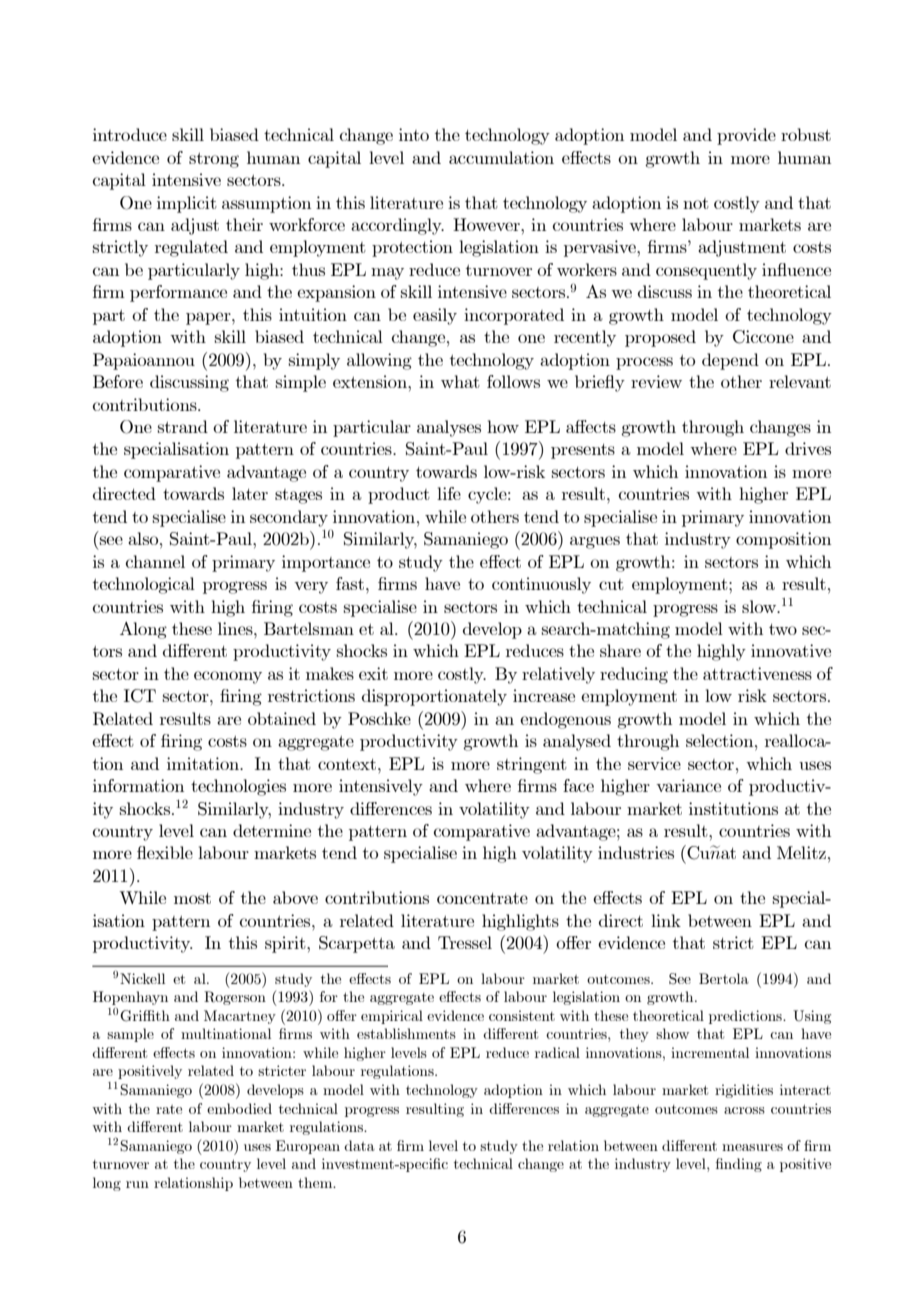  Describe the element at coordinates (522, 1015) in the image. I see `consistent` at that location.
